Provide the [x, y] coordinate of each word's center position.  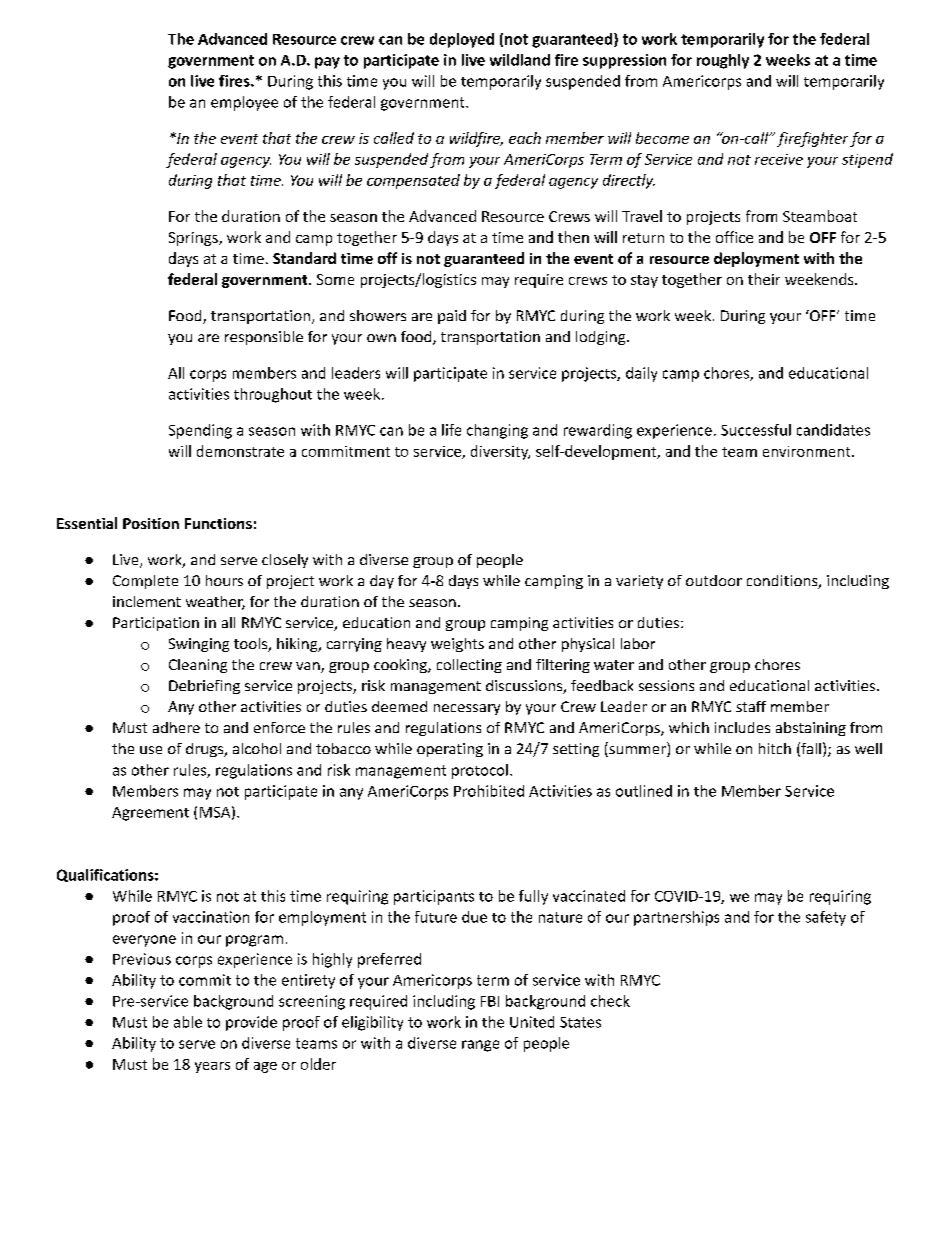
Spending [200, 431]
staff [751, 706]
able [188, 1022]
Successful [756, 430]
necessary [467, 709]
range [480, 1046]
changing [497, 431]
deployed [462, 40]
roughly [723, 61]
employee [244, 103]
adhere [176, 727]
